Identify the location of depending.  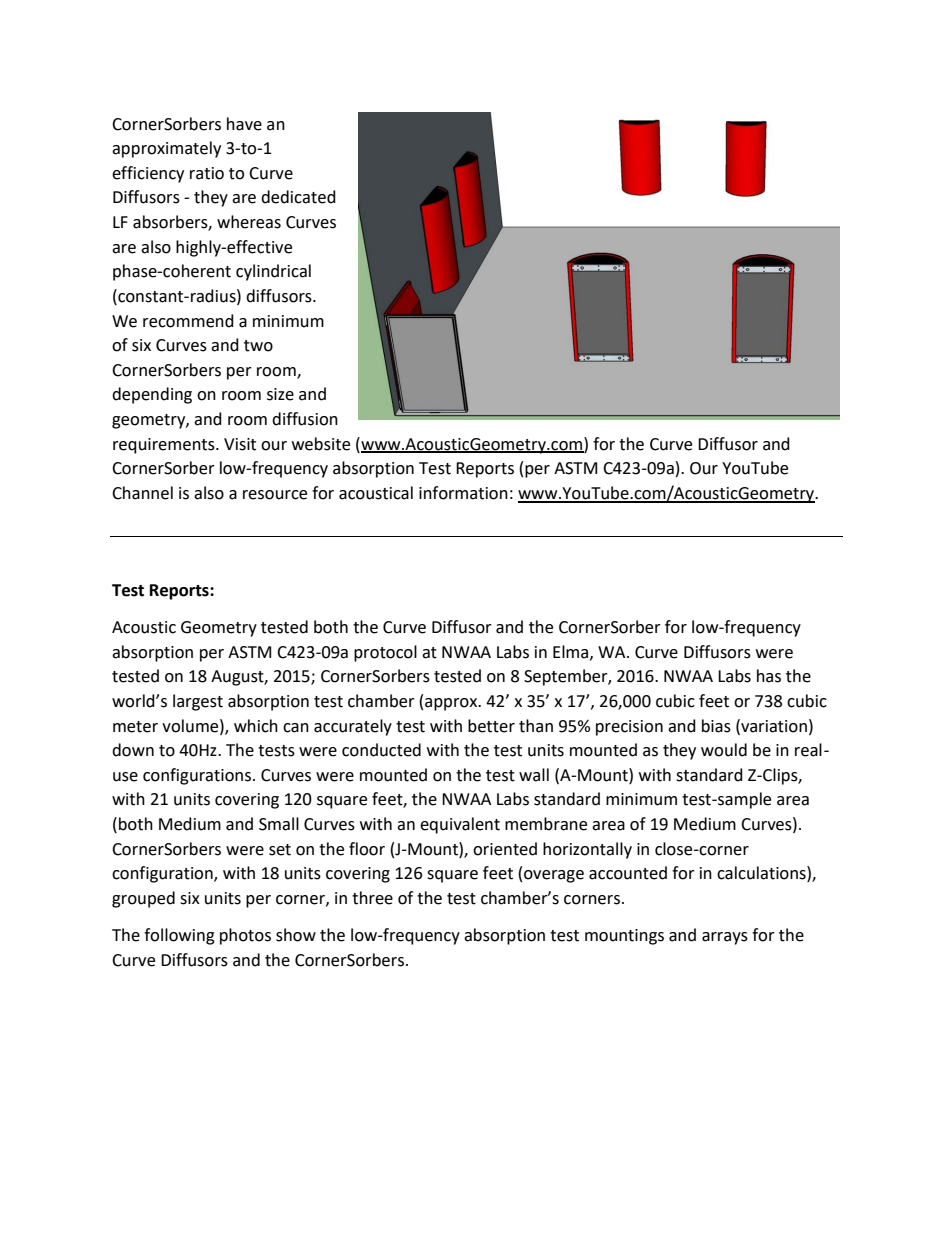
(152, 395).
